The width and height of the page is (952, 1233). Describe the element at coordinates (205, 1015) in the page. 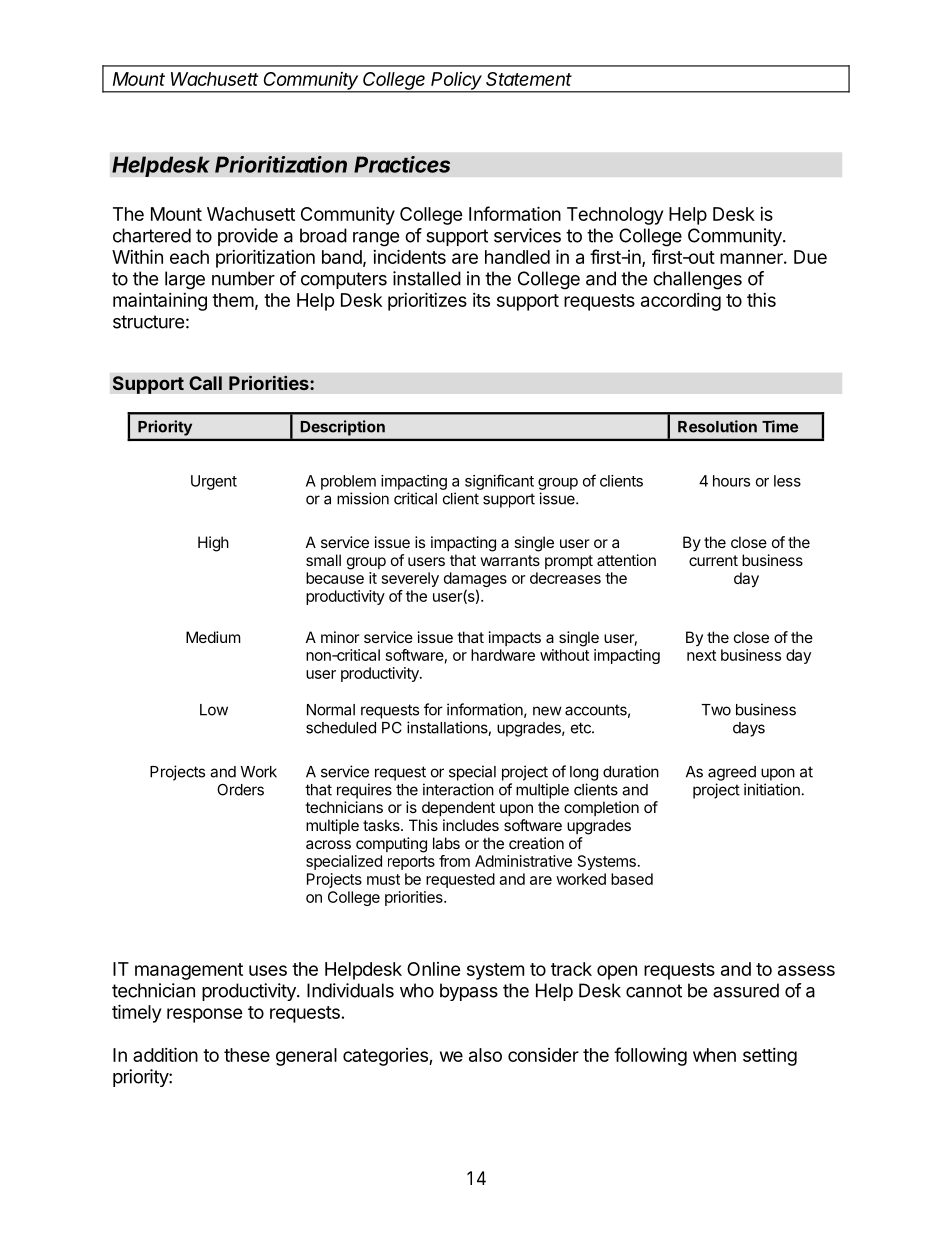

I see `response` at that location.
